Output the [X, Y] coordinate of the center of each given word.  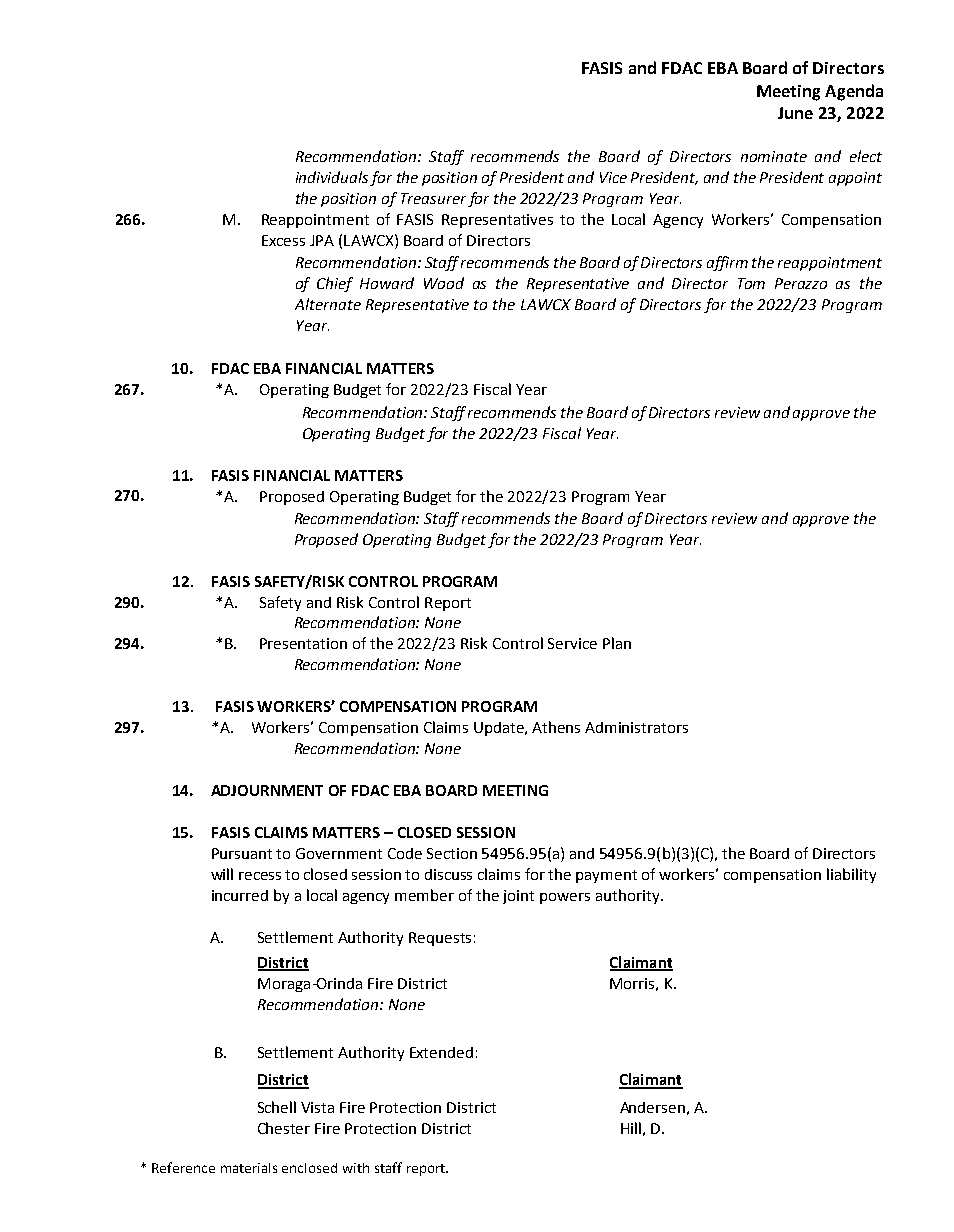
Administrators [636, 727]
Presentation [303, 643]
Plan [617, 643]
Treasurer [433, 198]
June [795, 113]
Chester [284, 1128]
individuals [333, 178]
